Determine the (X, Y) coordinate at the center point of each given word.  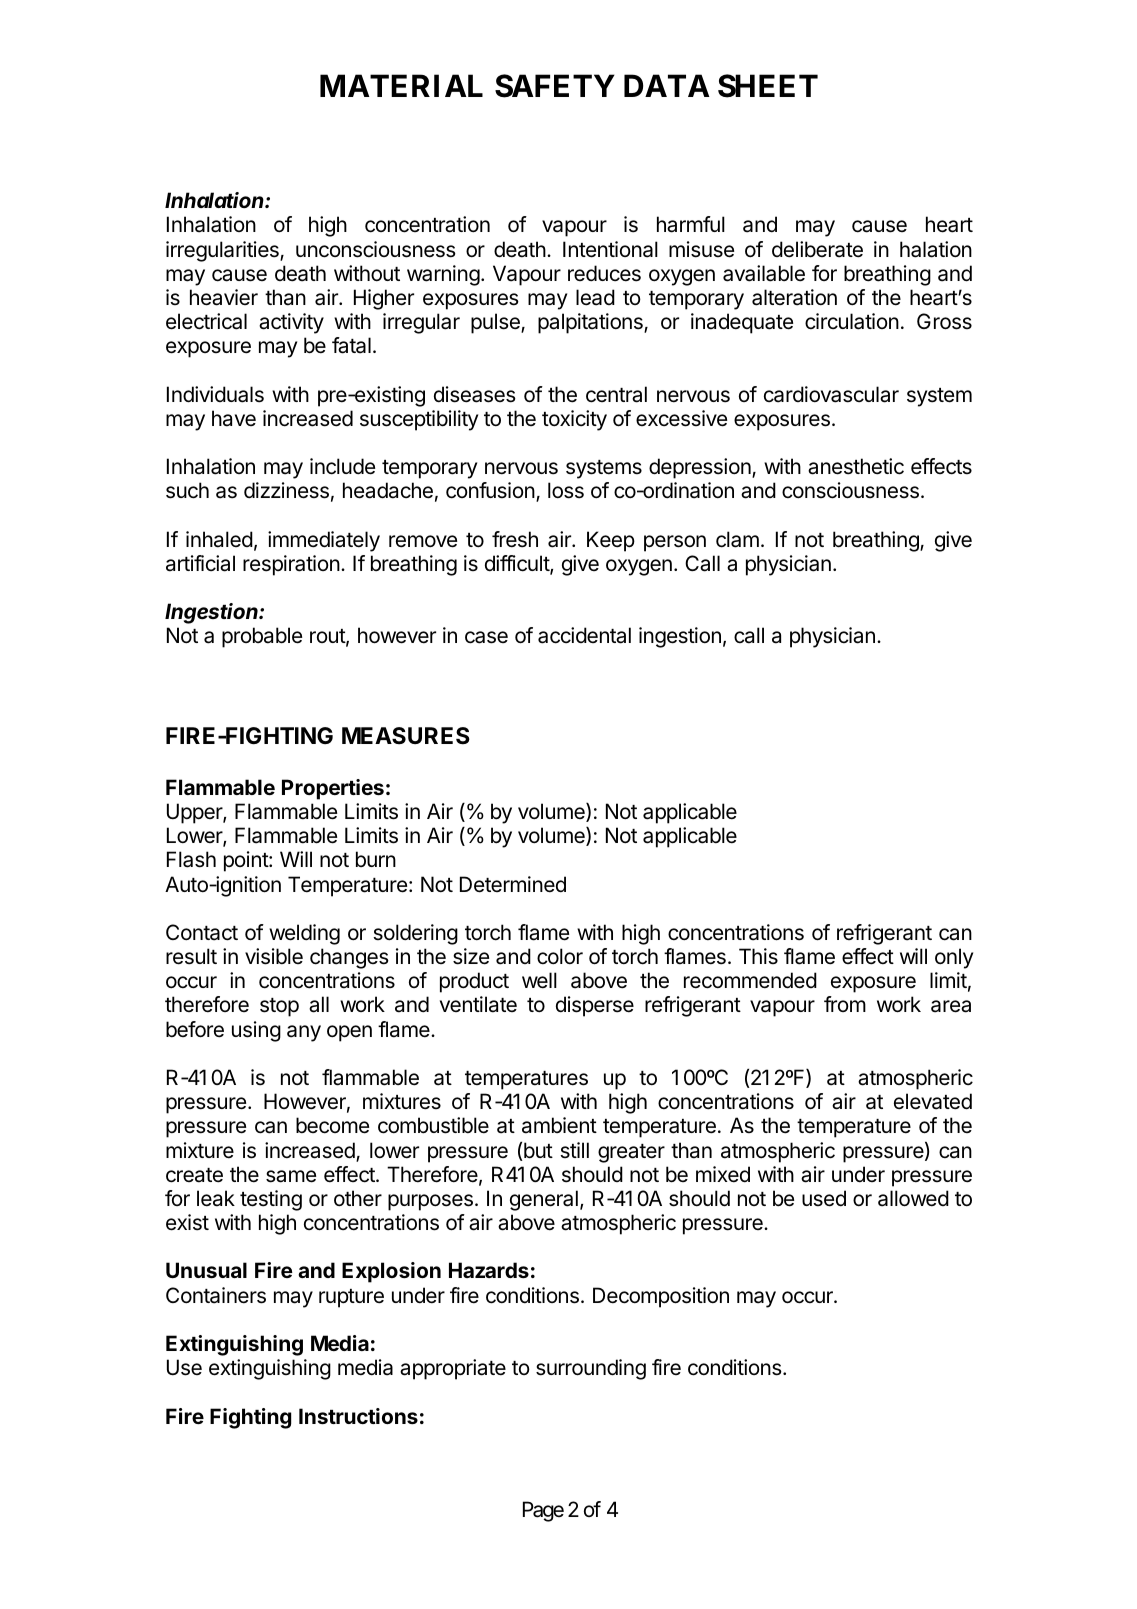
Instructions (358, 1416)
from (845, 1004)
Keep (611, 541)
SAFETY (555, 86)
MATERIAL (401, 85)
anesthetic (856, 466)
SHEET (768, 86)
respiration (291, 565)
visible (274, 956)
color (560, 956)
